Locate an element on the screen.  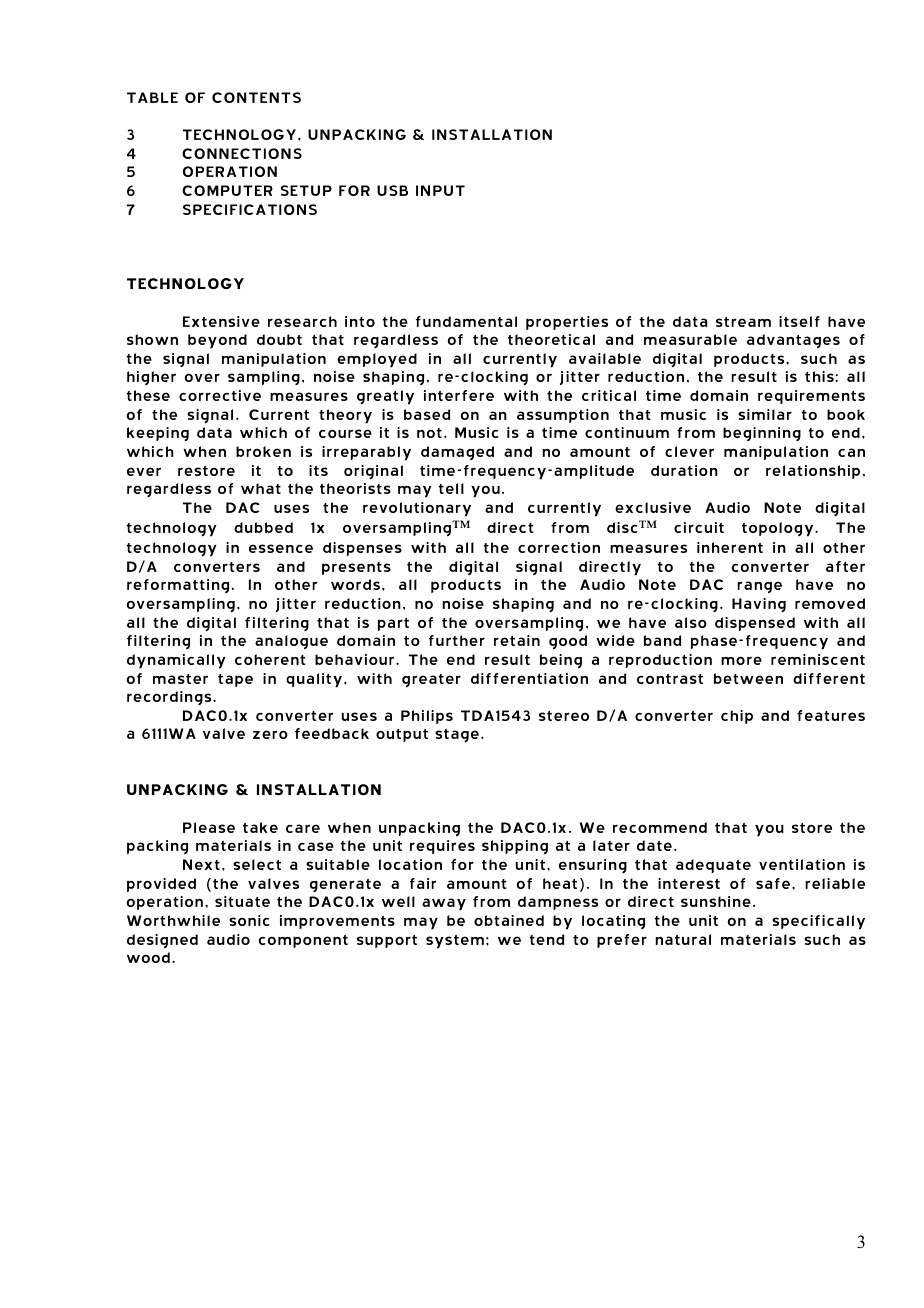
CONTENTS is located at coordinates (256, 97).
